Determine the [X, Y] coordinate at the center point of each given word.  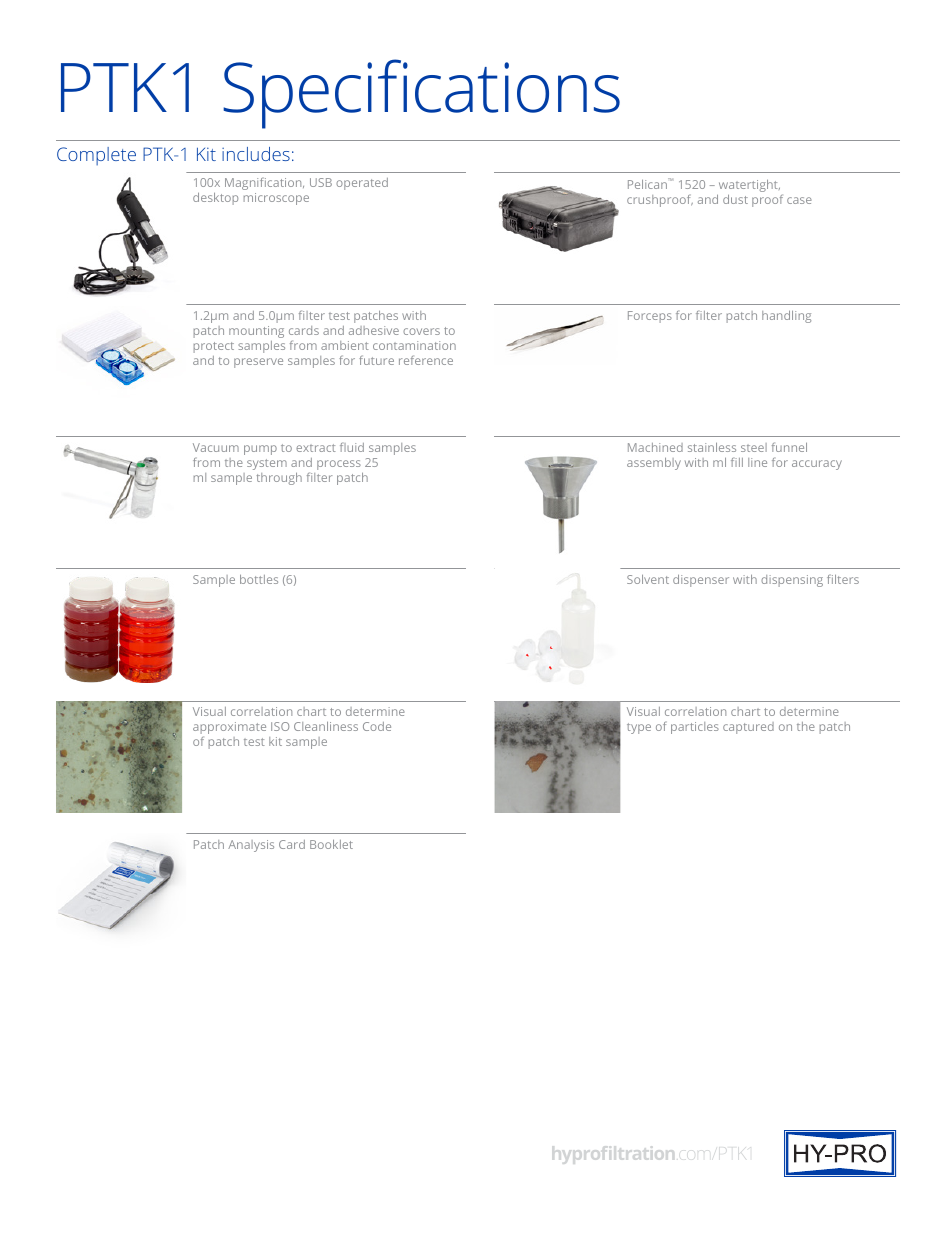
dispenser [701, 581]
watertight [749, 186]
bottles [259, 579]
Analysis [251, 846]
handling [786, 317]
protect [214, 347]
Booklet [331, 844]
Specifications [421, 94]
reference [426, 360]
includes [256, 154]
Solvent [648, 579]
